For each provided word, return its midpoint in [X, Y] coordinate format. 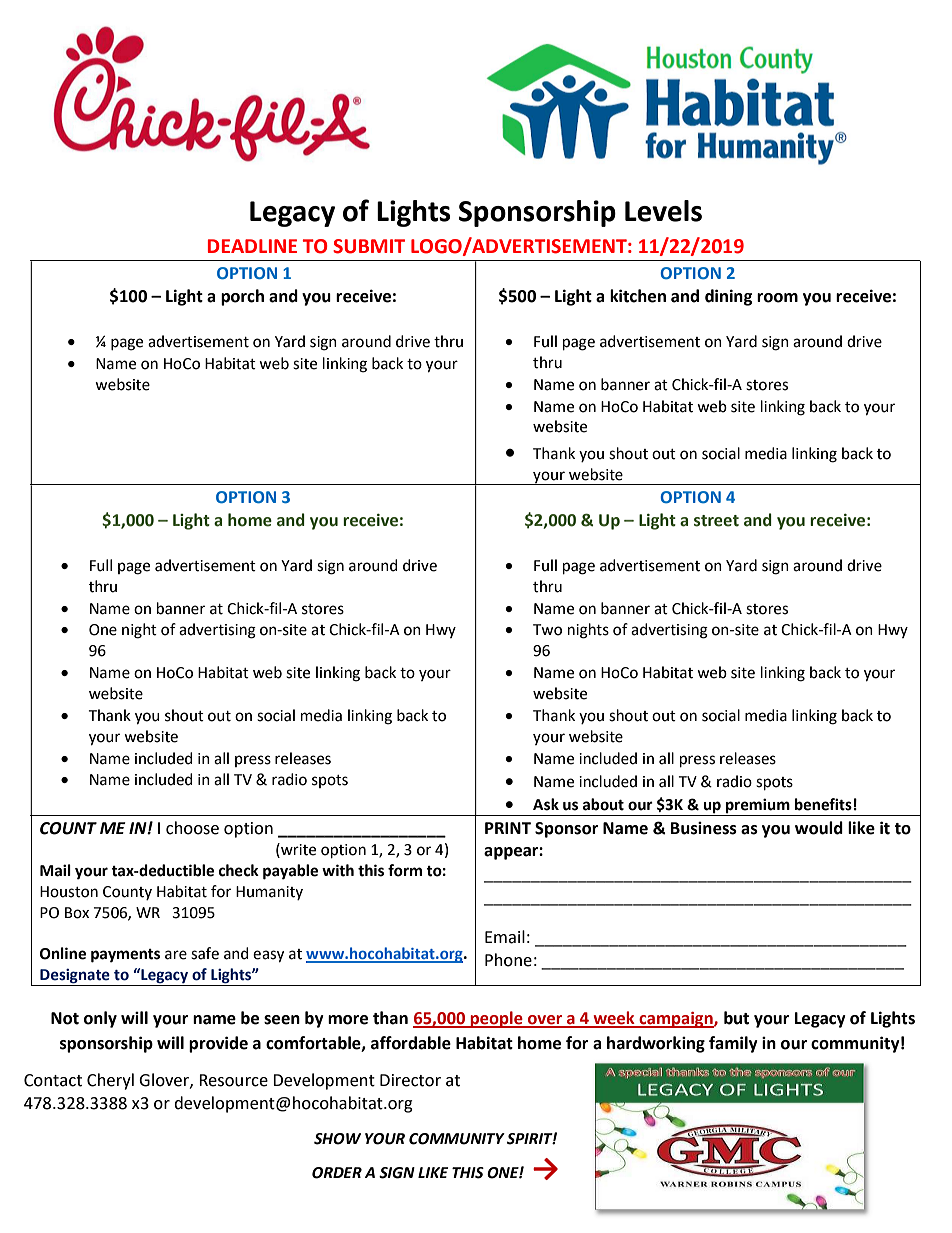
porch [242, 297]
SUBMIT [369, 246]
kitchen [638, 296]
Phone [508, 960]
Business [704, 828]
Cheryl [110, 1081]
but [736, 1018]
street [716, 521]
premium [758, 807]
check [239, 870]
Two [547, 630]
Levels [663, 211]
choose [192, 828]
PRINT [508, 828]
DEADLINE [252, 246]
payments [125, 956]
